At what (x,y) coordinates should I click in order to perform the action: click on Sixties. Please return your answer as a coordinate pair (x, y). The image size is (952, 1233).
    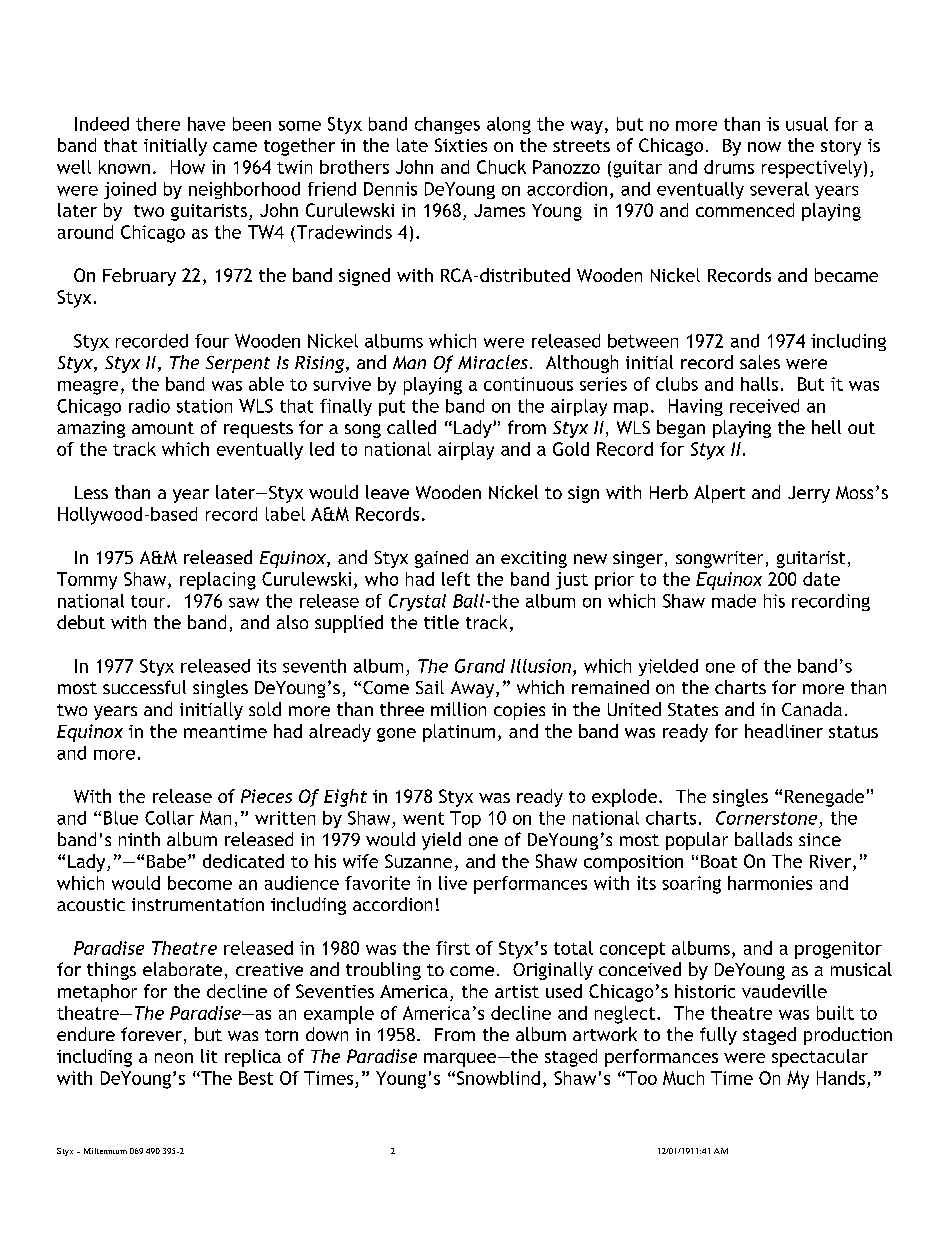
    Looking at the image, I should click on (461, 145).
